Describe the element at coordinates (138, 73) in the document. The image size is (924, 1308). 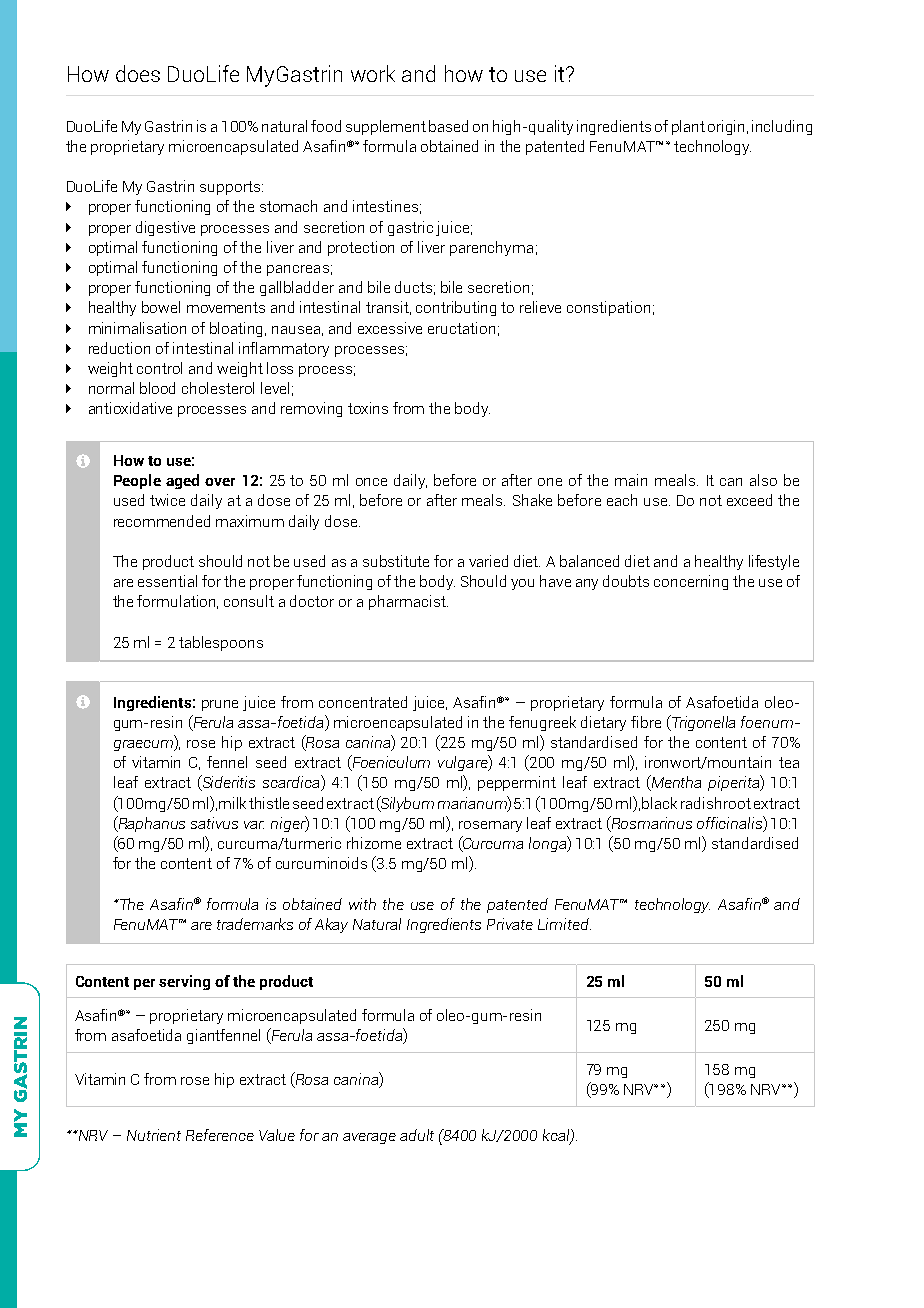
I see `does` at that location.
